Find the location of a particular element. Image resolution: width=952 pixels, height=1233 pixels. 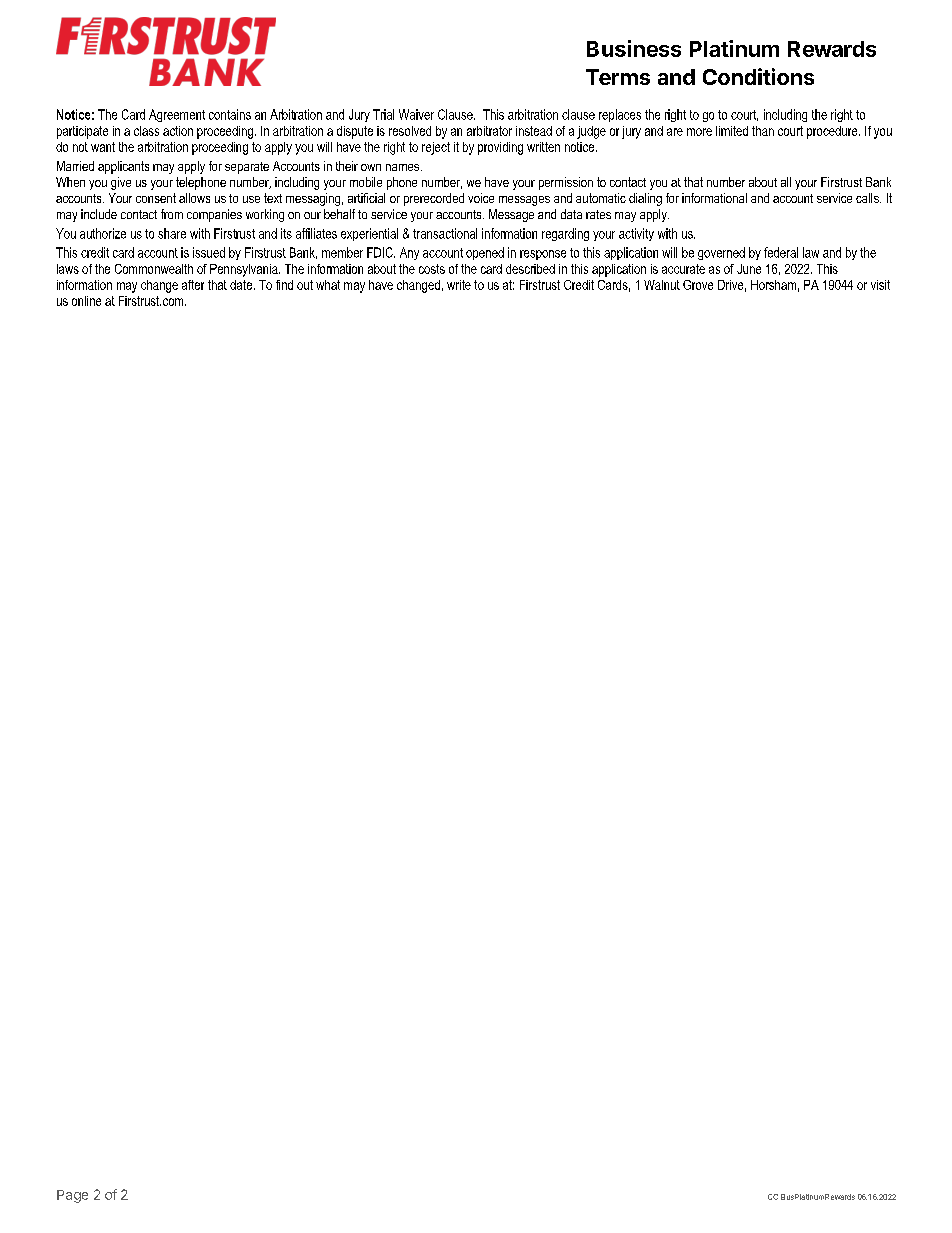

write is located at coordinates (459, 285).
